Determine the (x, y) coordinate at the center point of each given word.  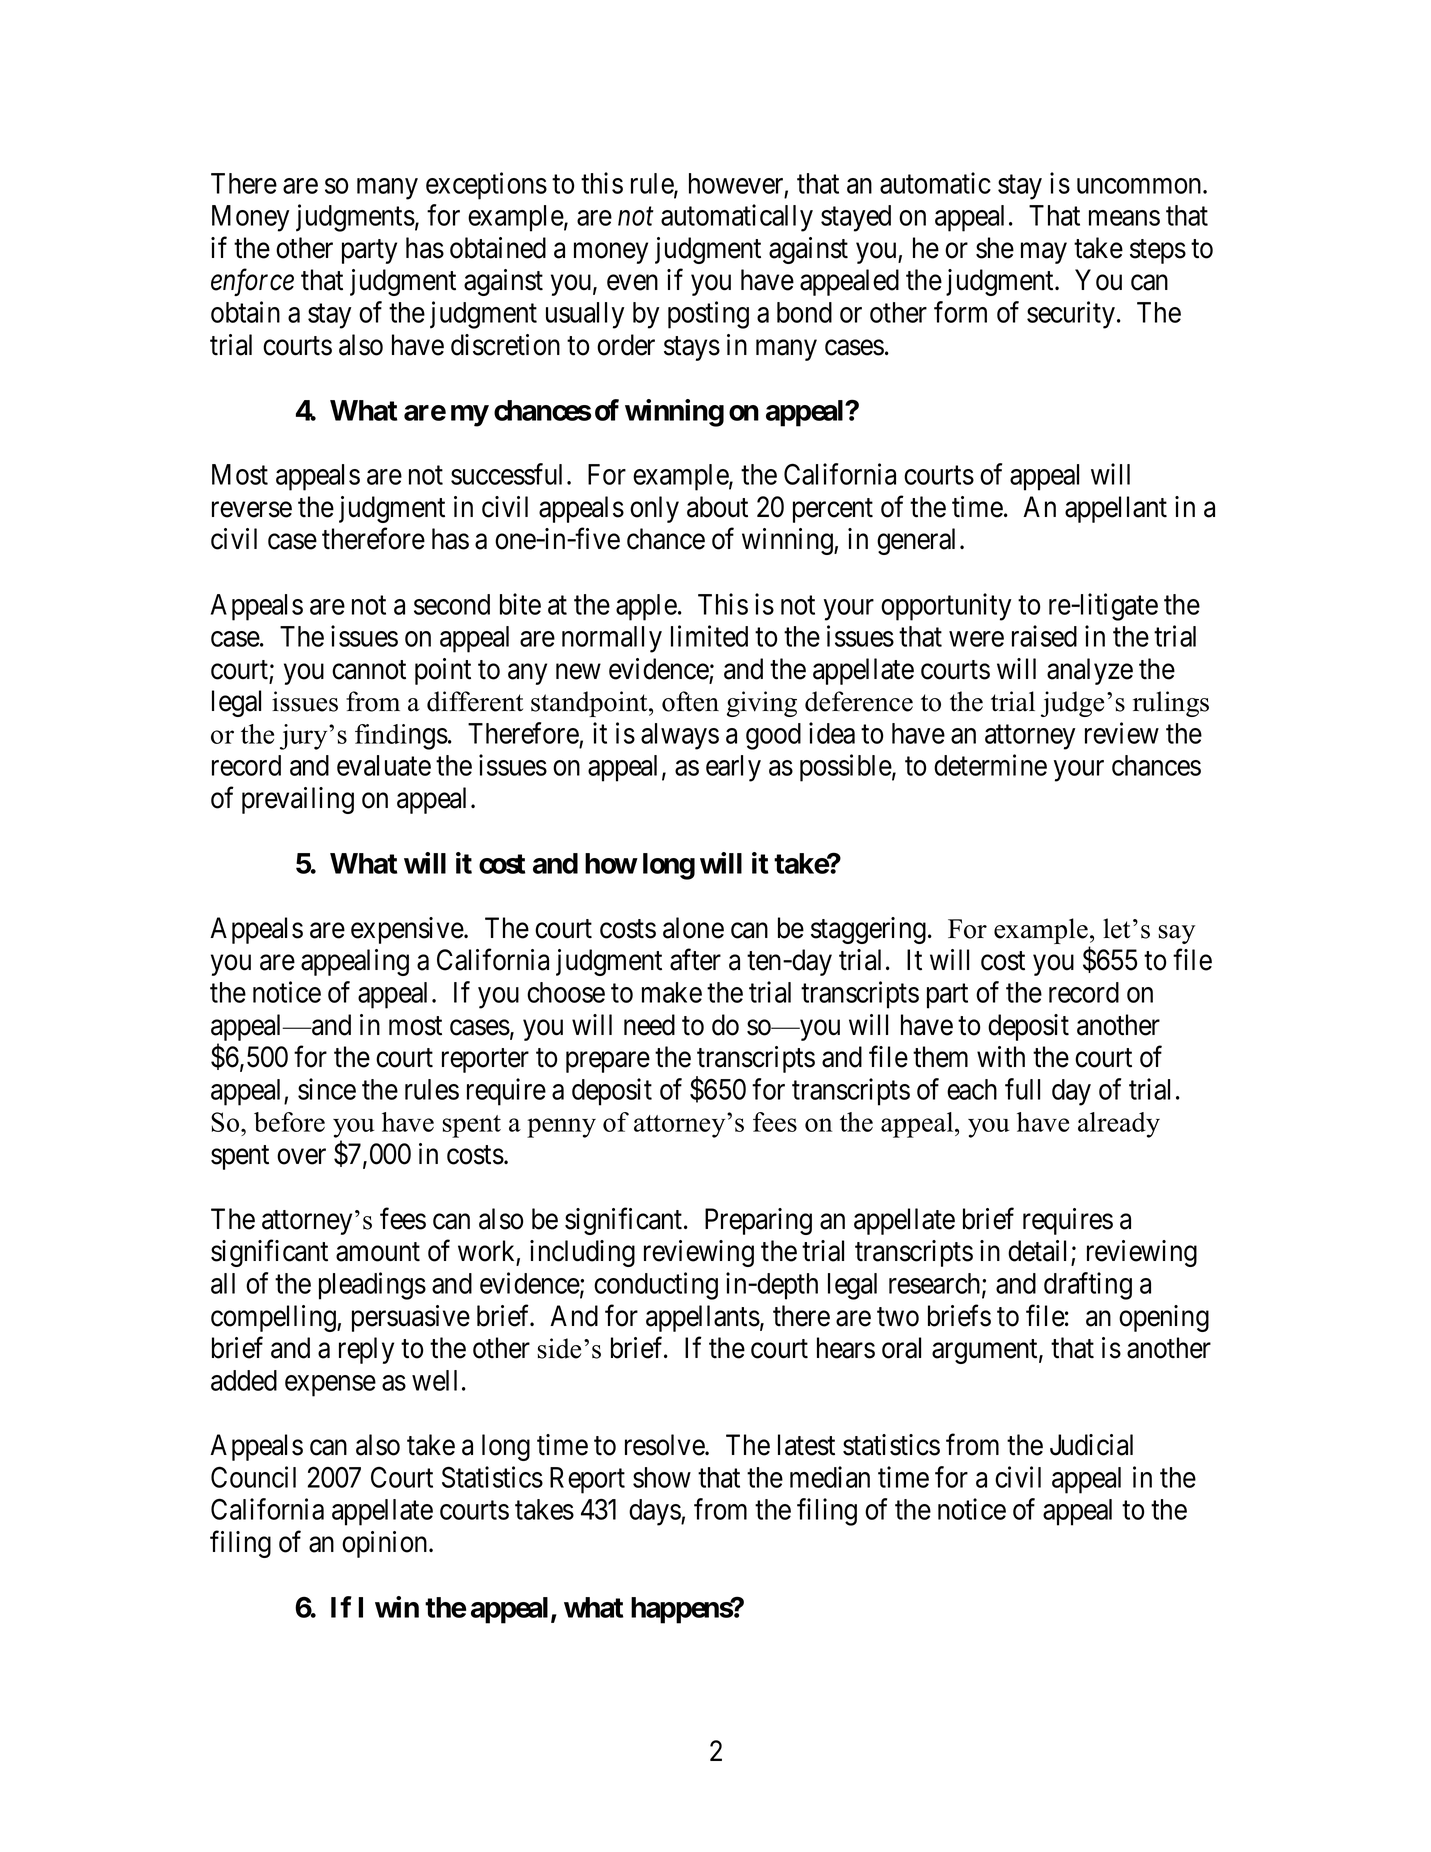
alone (693, 928)
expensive (408, 930)
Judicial (1091, 1445)
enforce (252, 282)
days (655, 1512)
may (1044, 253)
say (1176, 934)
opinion (386, 1544)
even (632, 283)
